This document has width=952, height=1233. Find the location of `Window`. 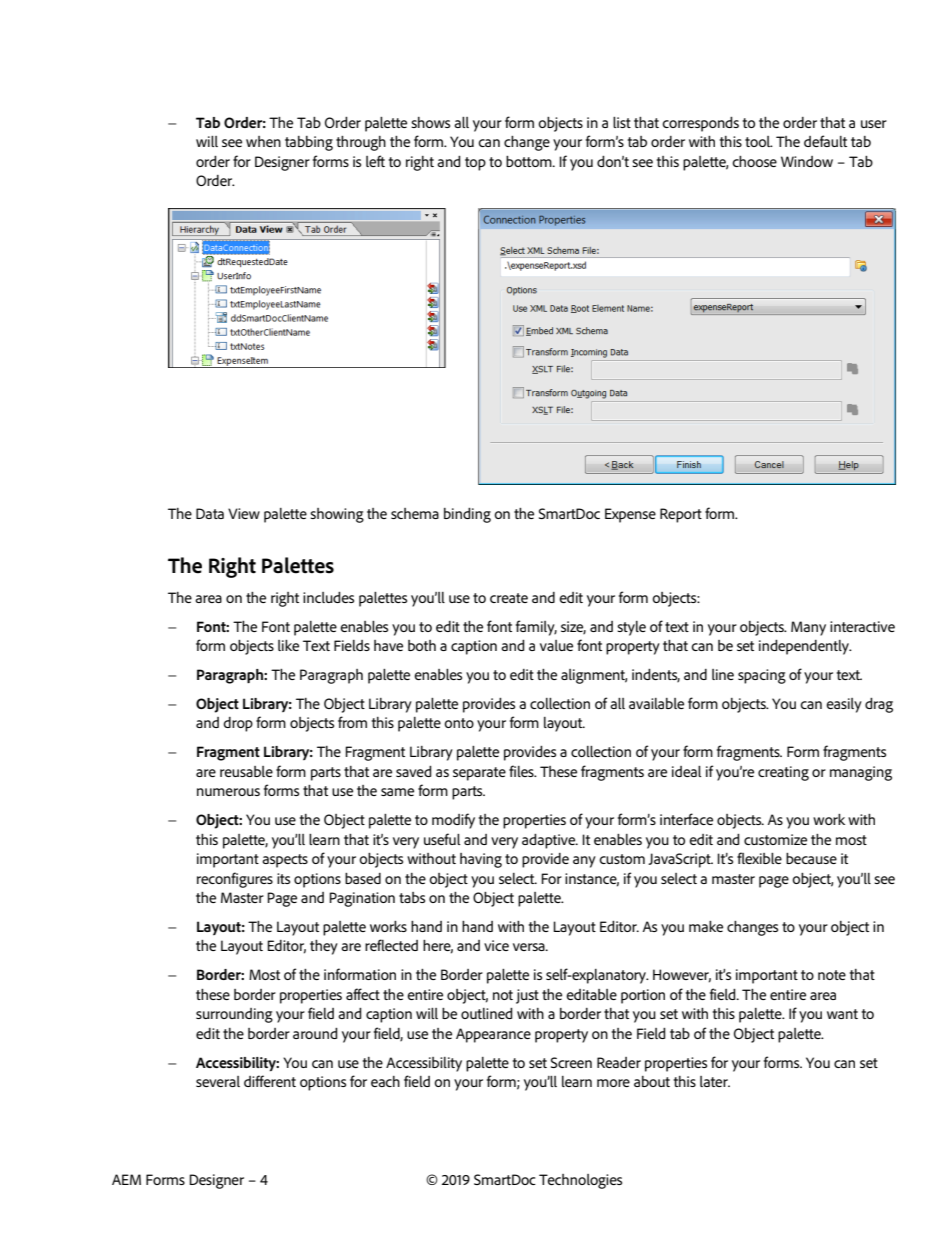

Window is located at coordinates (807, 161).
